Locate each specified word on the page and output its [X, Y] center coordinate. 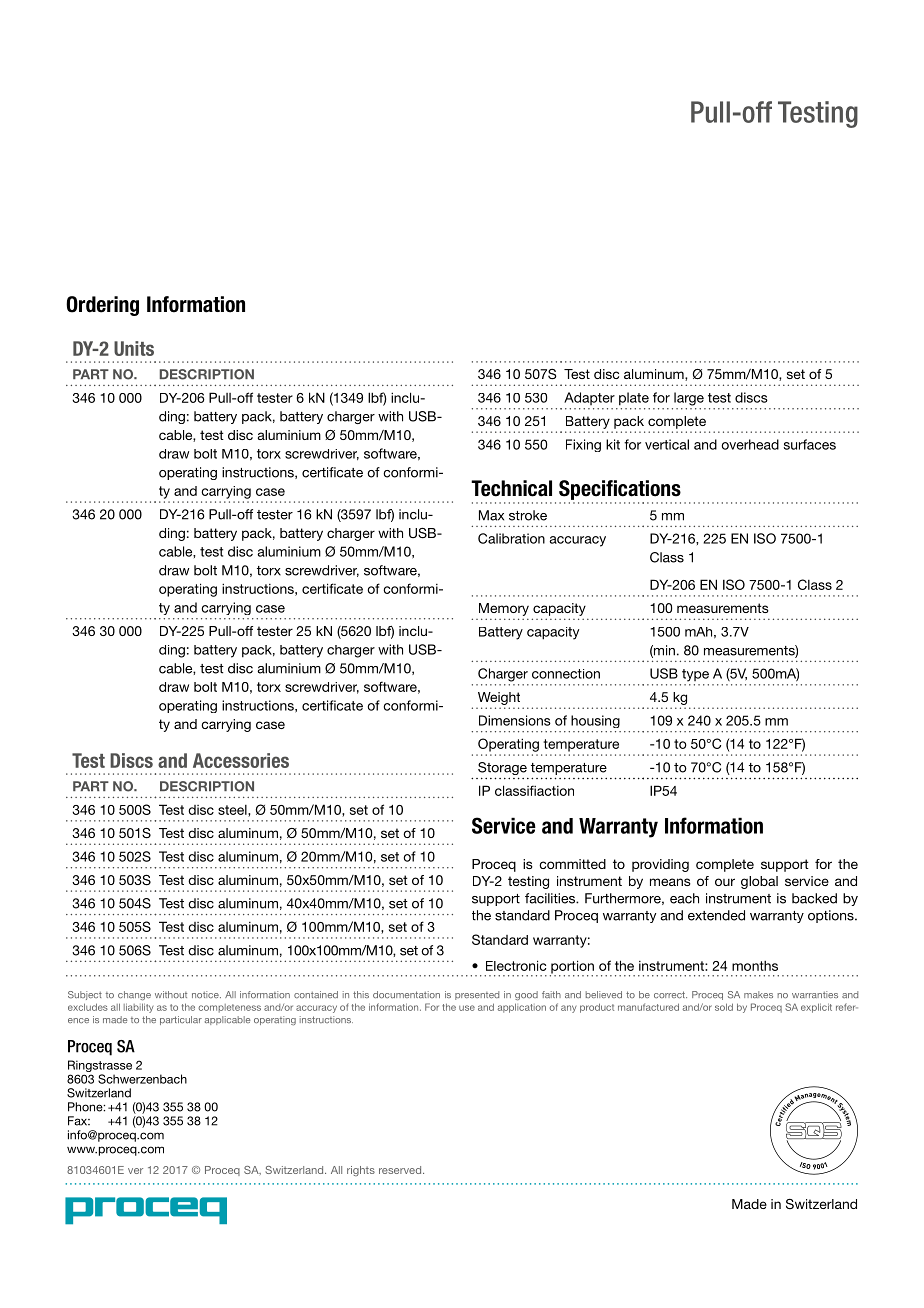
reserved [401, 1170]
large [689, 399]
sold [724, 1007]
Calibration [511, 538]
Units [134, 348]
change [134, 995]
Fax [79, 1121]
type [695, 675]
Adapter [589, 398]
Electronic [516, 965]
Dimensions [515, 720]
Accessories [241, 760]
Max [491, 515]
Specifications [620, 490]
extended [716, 915]
